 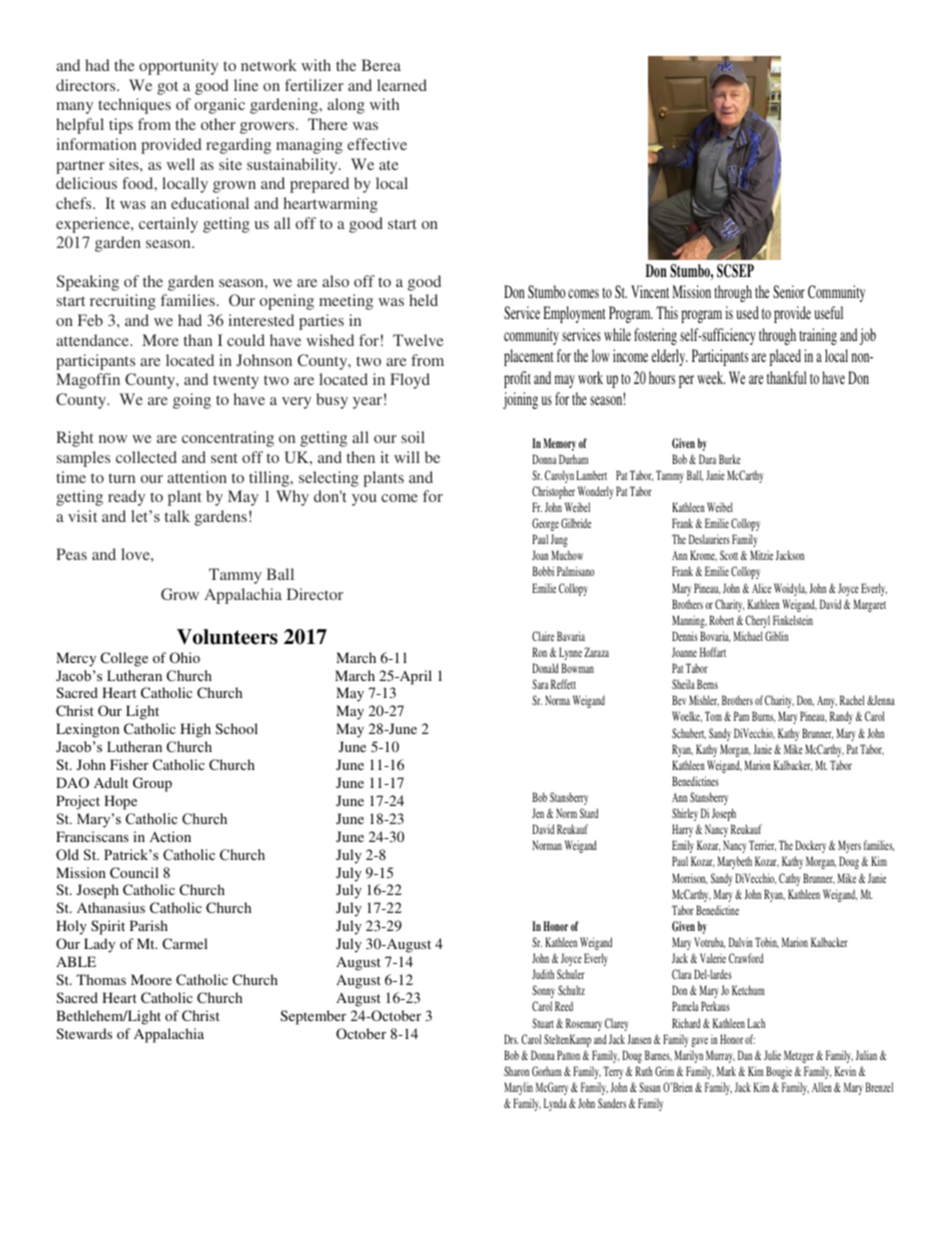 I want to click on got, so click(x=167, y=88).
